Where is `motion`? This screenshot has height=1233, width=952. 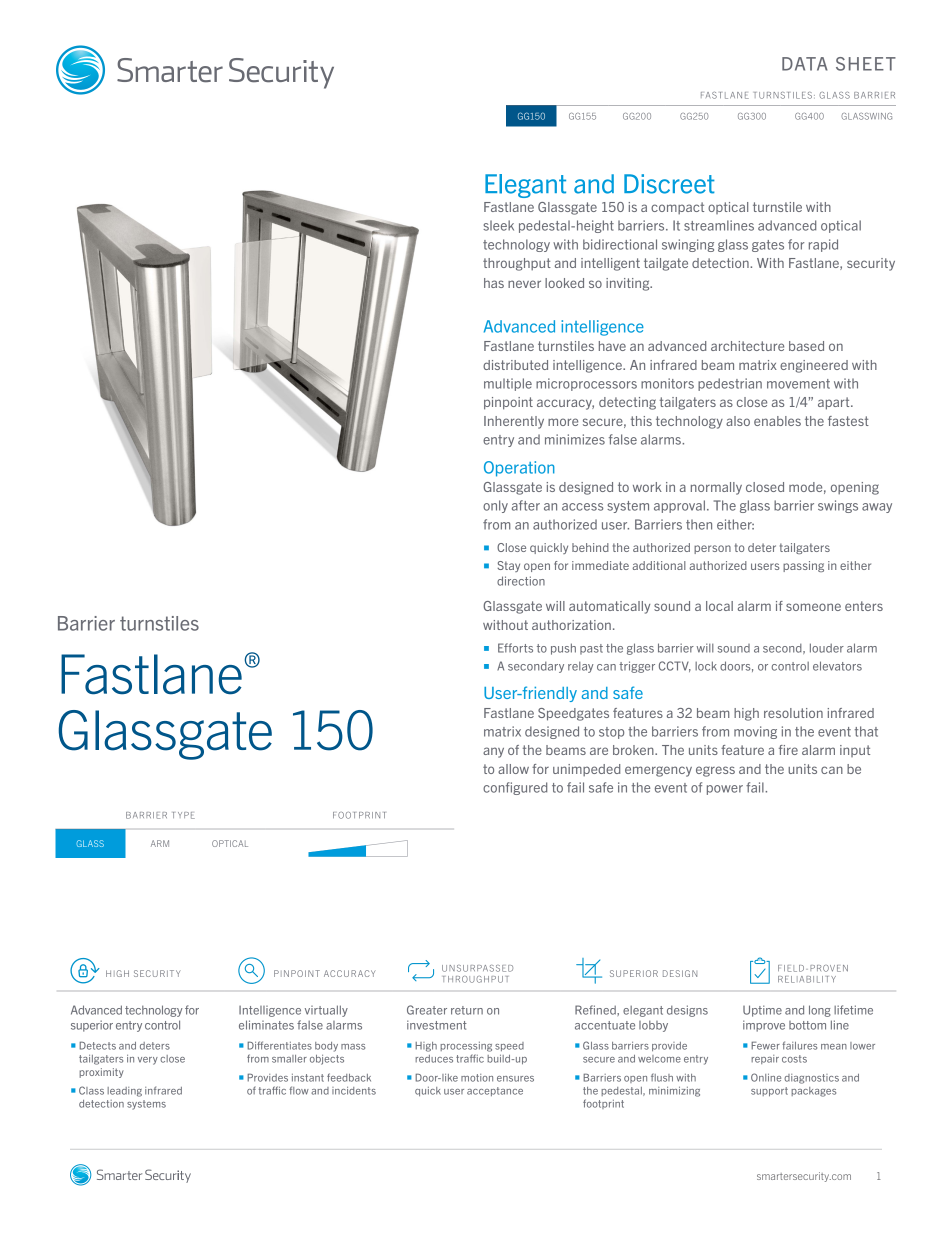
motion is located at coordinates (477, 1078).
